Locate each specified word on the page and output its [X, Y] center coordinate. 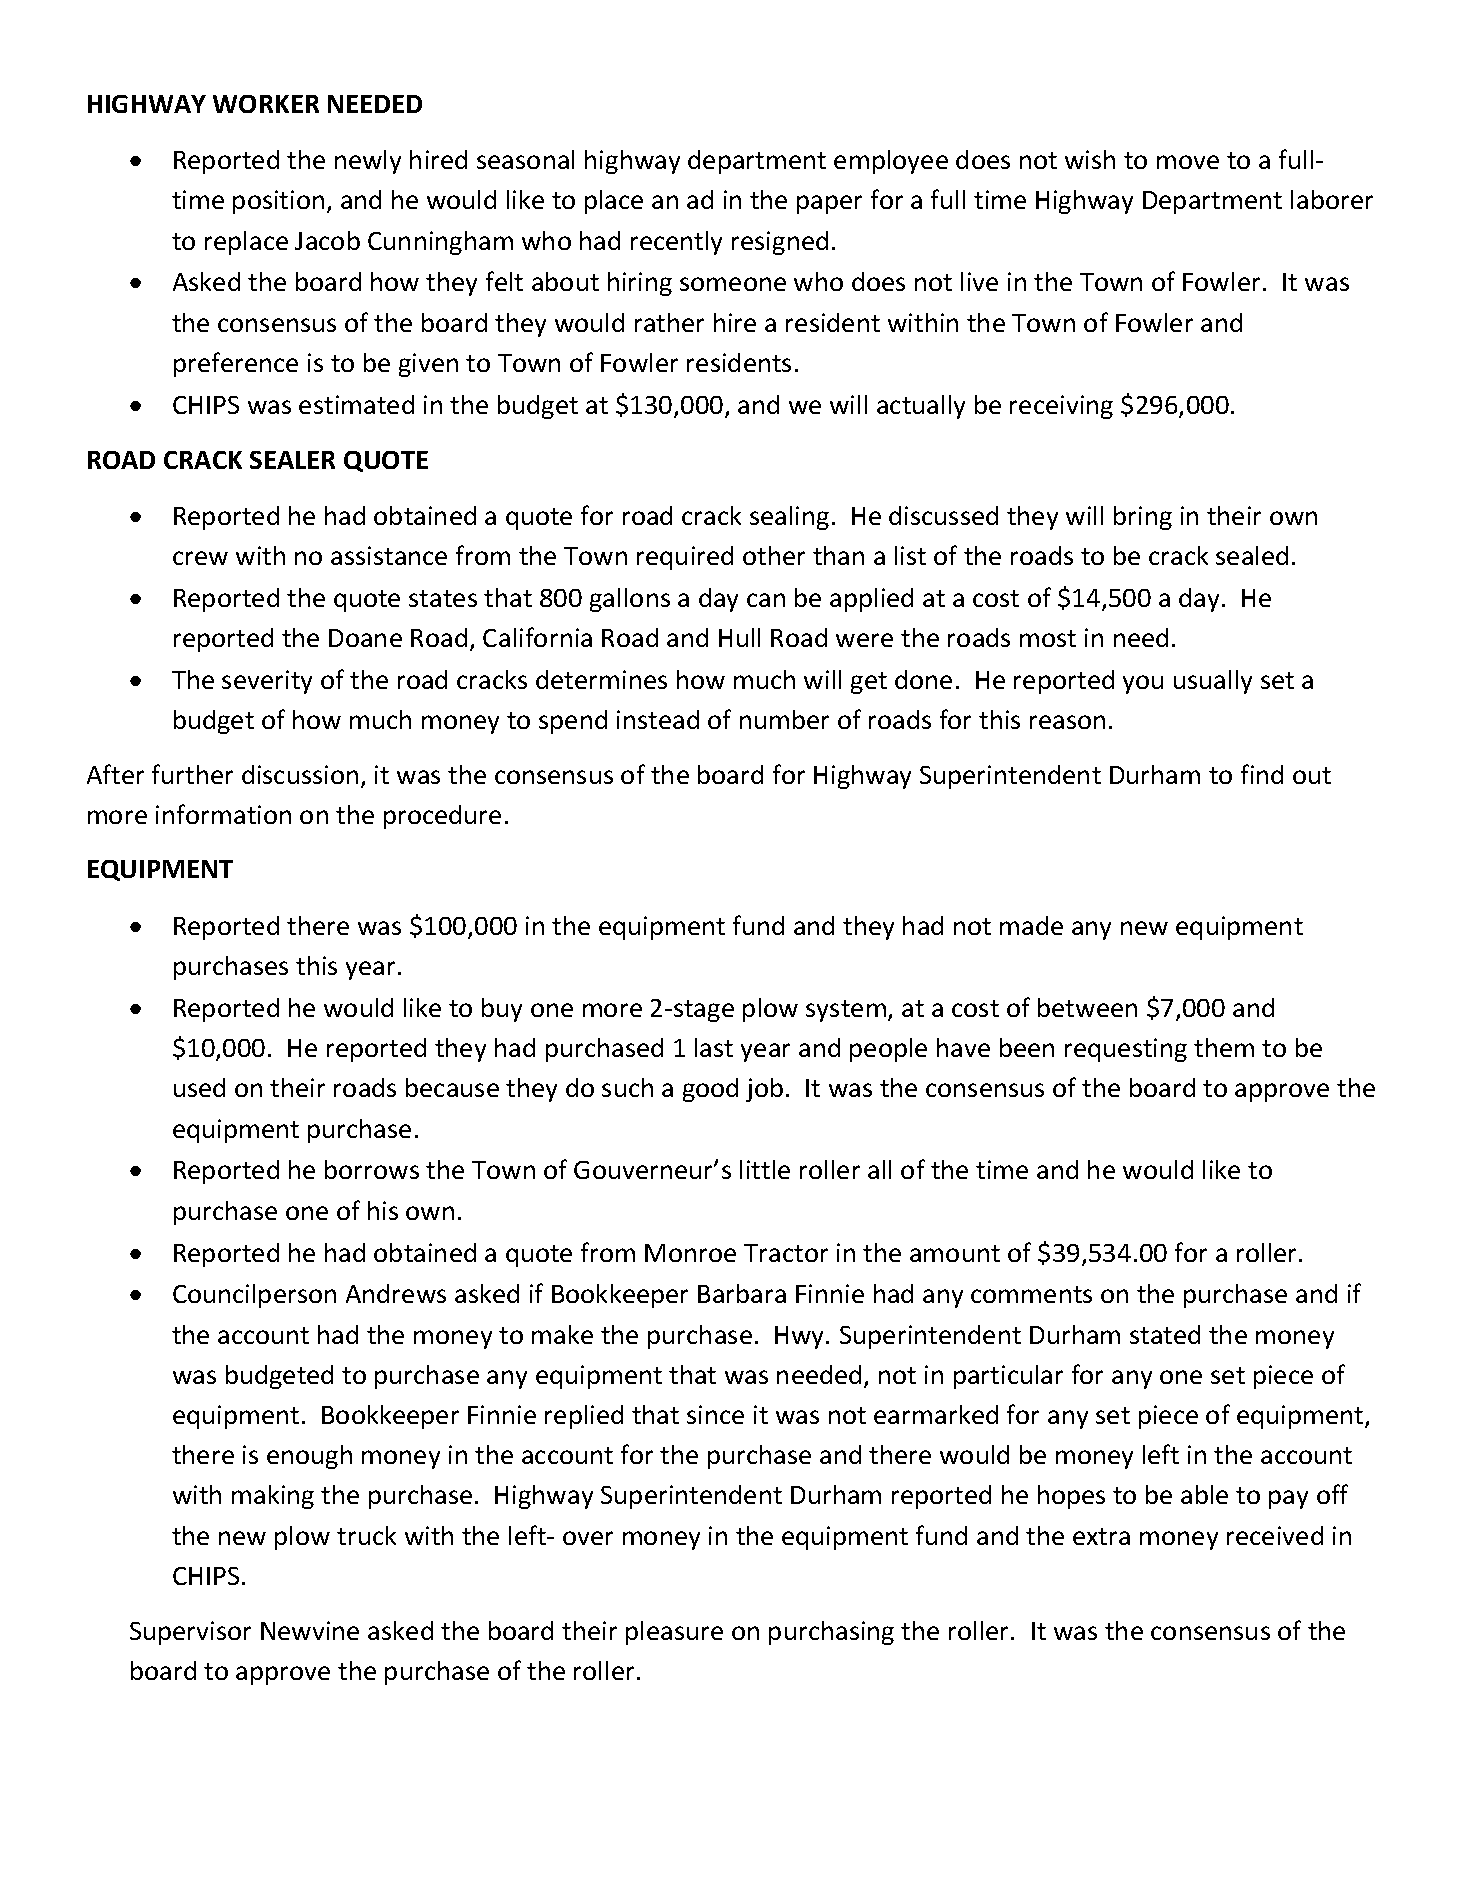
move [1188, 162]
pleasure [674, 1633]
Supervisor [190, 1633]
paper [829, 204]
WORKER [266, 104]
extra [1101, 1536]
